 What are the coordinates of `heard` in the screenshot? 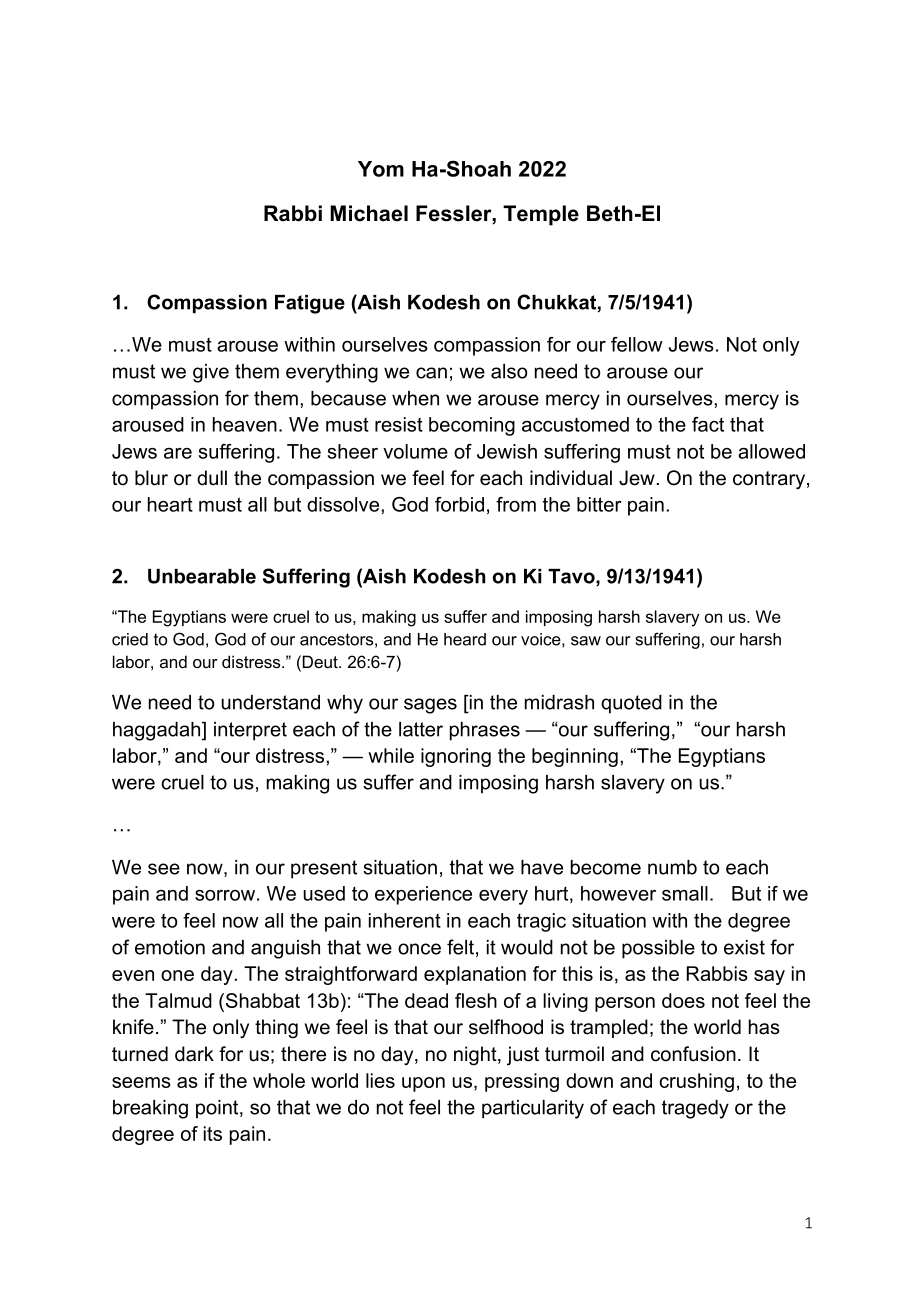 It's located at (465, 639).
